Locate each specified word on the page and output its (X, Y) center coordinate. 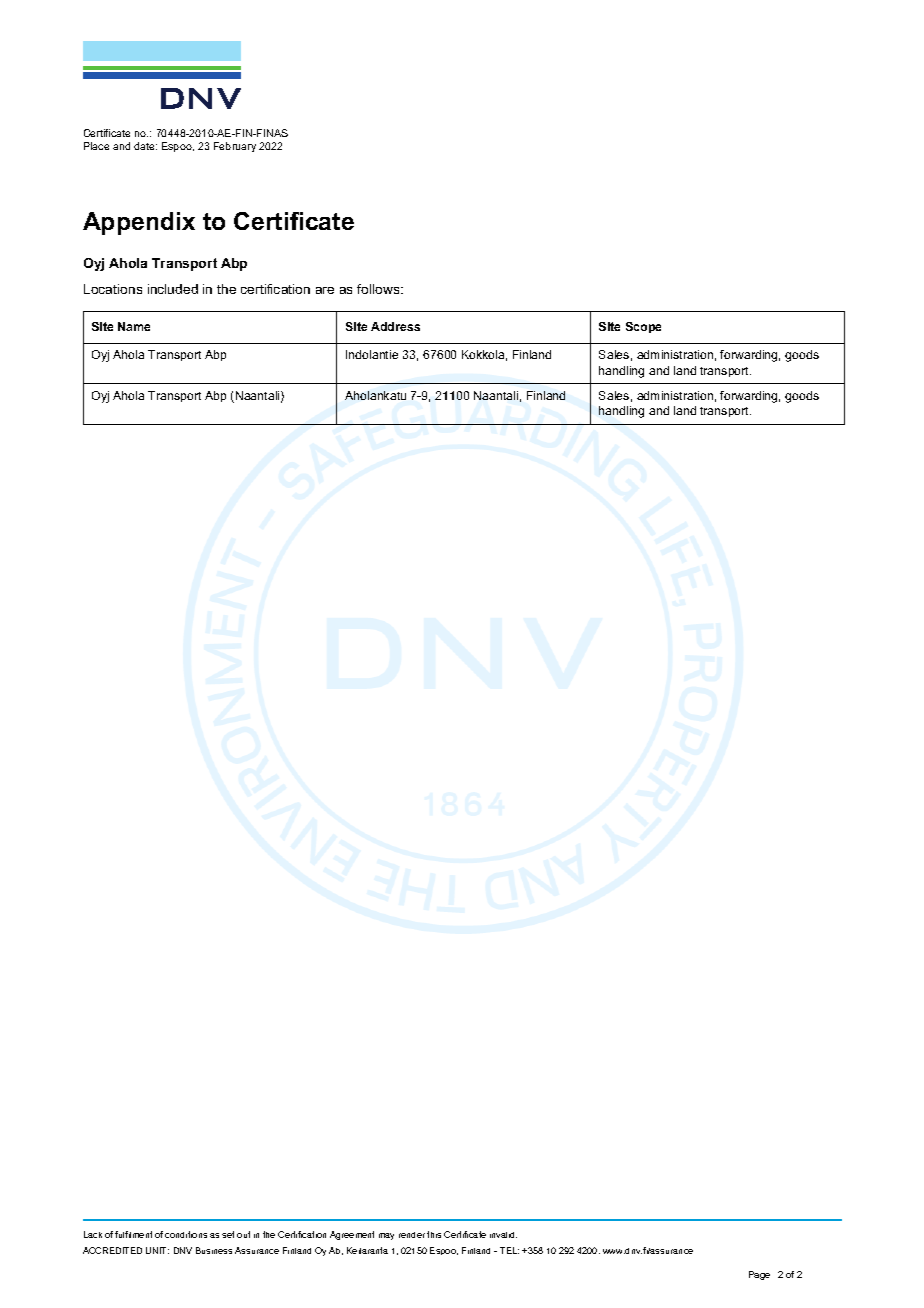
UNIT (157, 1250)
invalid (503, 1235)
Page (759, 1275)
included (173, 289)
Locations (113, 289)
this (434, 1234)
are (325, 290)
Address (395, 326)
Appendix (139, 223)
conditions (186, 1234)
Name (134, 326)
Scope (643, 327)
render (412, 1235)
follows (379, 289)
